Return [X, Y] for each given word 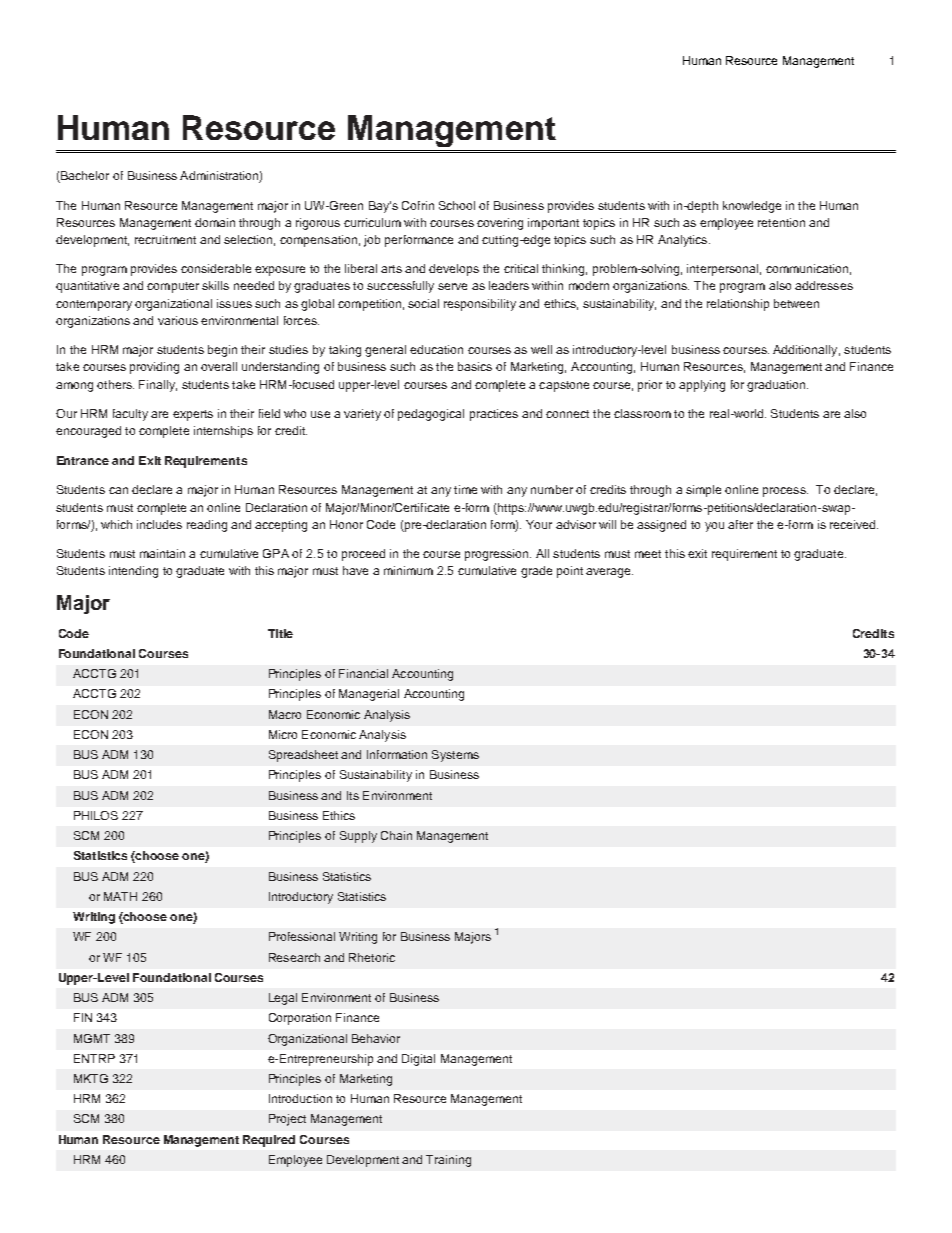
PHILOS [96, 815]
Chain [396, 835]
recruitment [165, 239]
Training [448, 1161]
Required [269, 1141]
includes [159, 524]
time [465, 489]
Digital [418, 1060]
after [740, 524]
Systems [455, 756]
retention [781, 222]
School [457, 205]
